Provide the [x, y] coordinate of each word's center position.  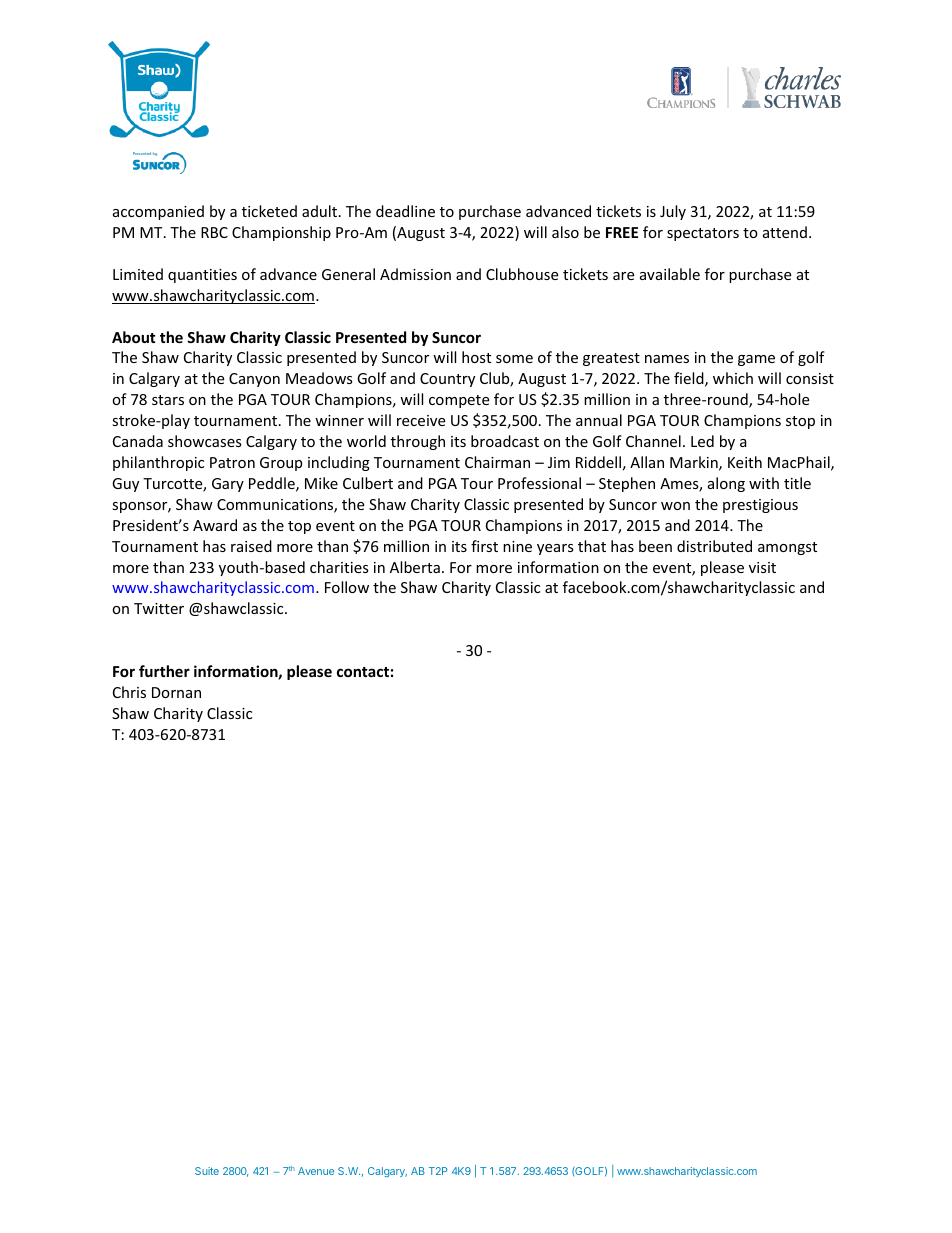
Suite [207, 1171]
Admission [415, 274]
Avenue [316, 1171]
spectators [703, 234]
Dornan [176, 692]
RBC [214, 232]
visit [762, 567]
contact [363, 672]
